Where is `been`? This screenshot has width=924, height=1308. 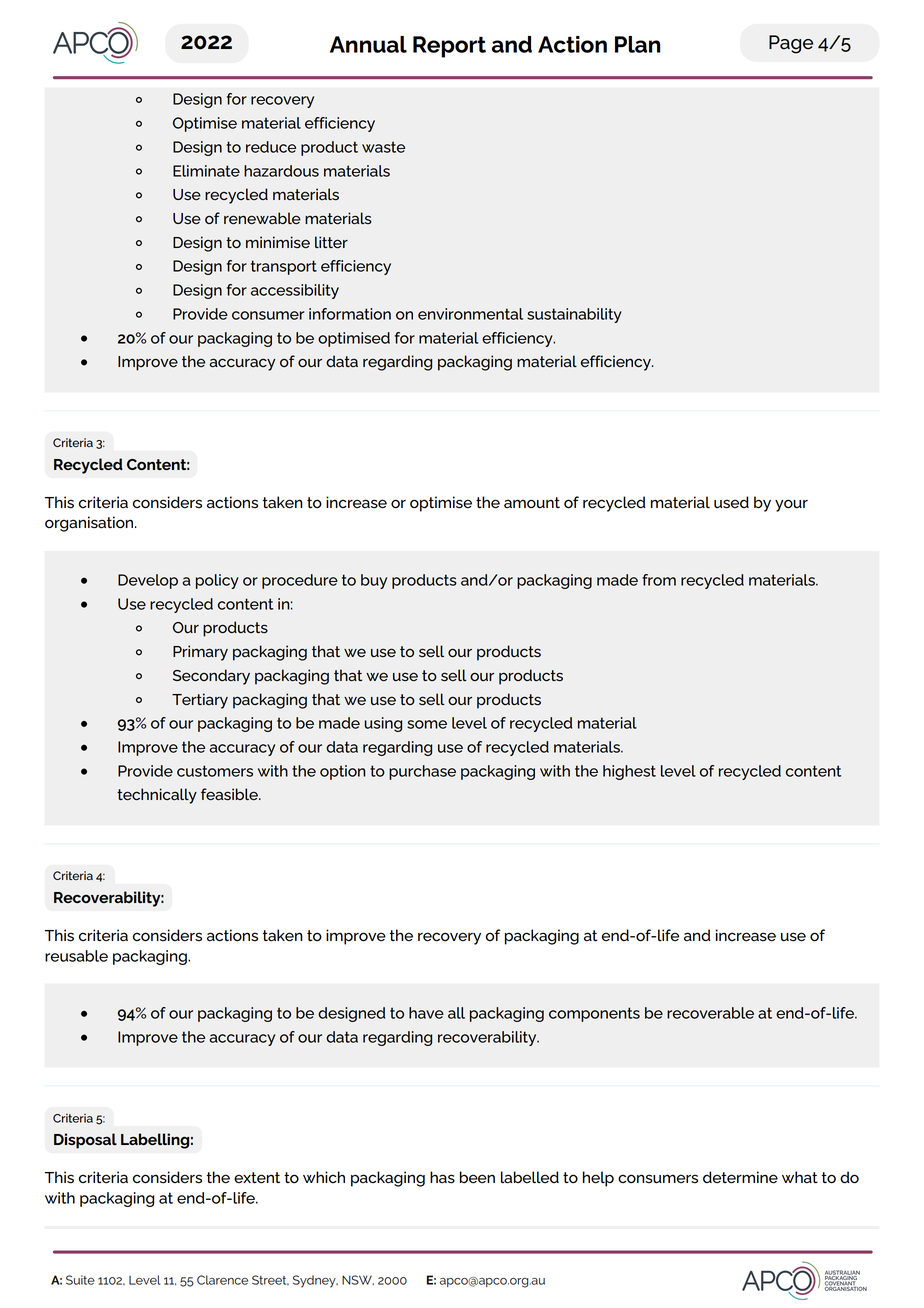
been is located at coordinates (477, 1177).
